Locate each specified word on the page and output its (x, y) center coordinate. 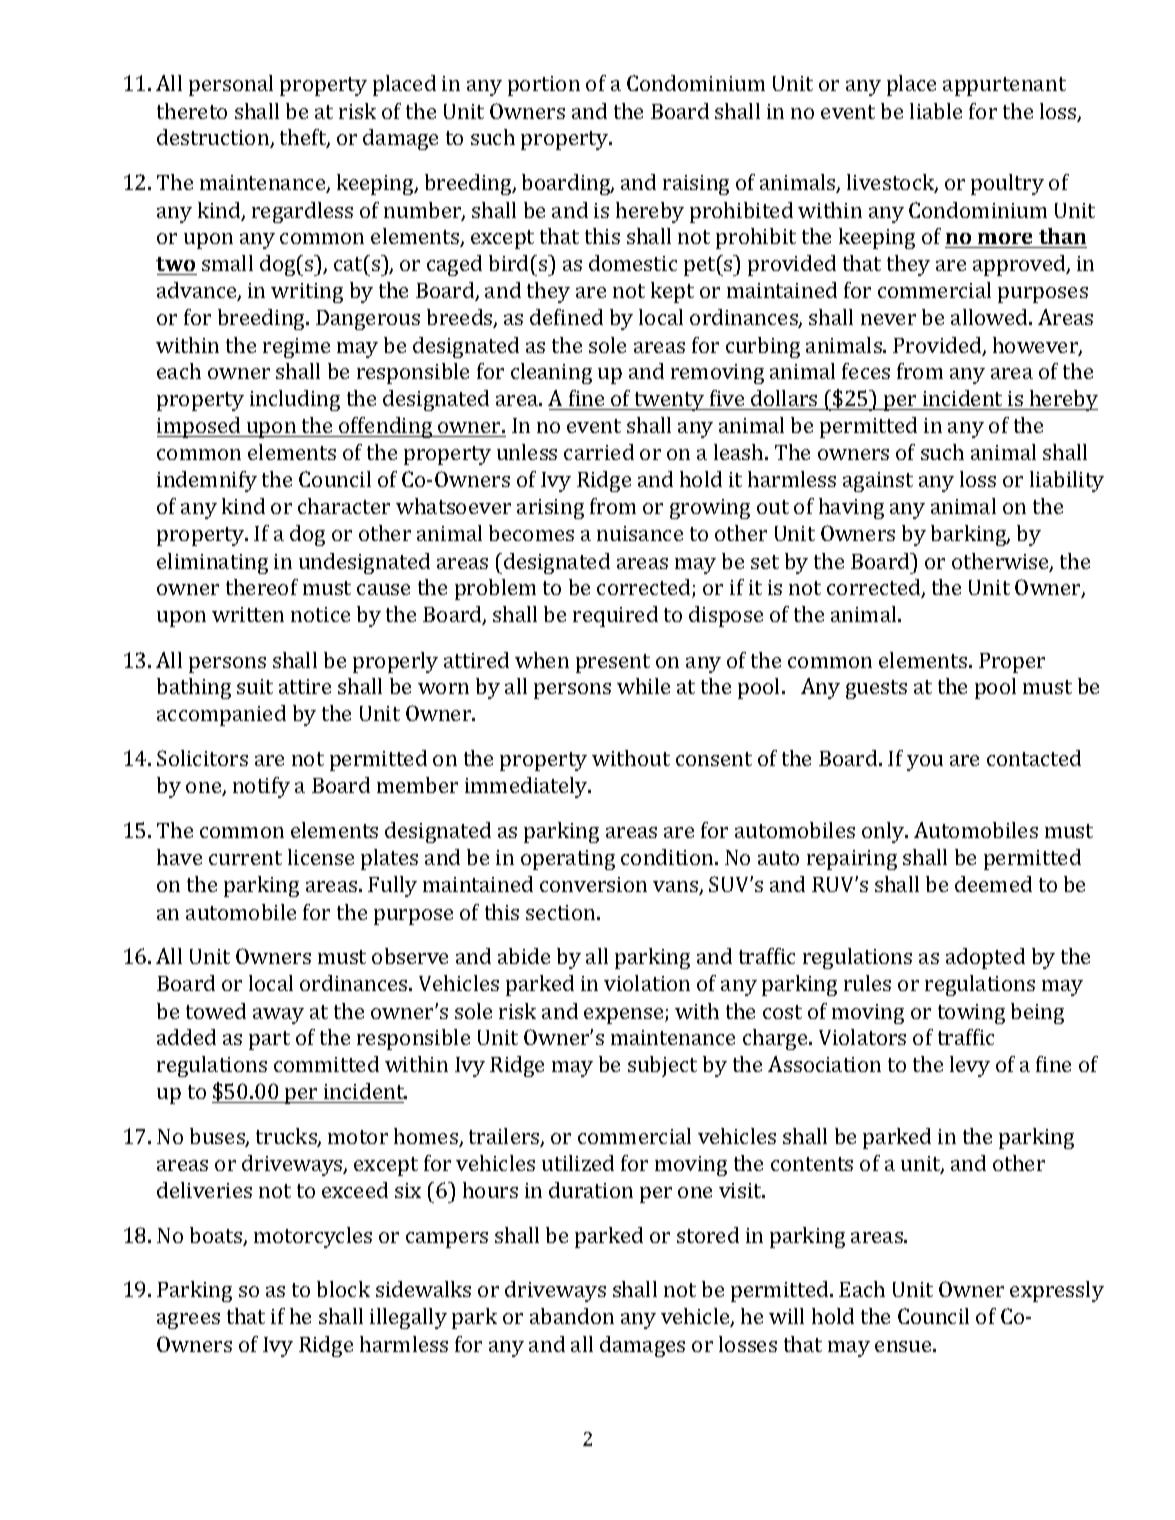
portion (544, 86)
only (884, 832)
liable (936, 111)
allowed (990, 317)
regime (296, 348)
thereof (262, 587)
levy (970, 1066)
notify (261, 787)
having (851, 508)
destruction (214, 138)
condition (668, 857)
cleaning (551, 373)
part (269, 1040)
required (615, 616)
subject (662, 1066)
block (343, 1289)
